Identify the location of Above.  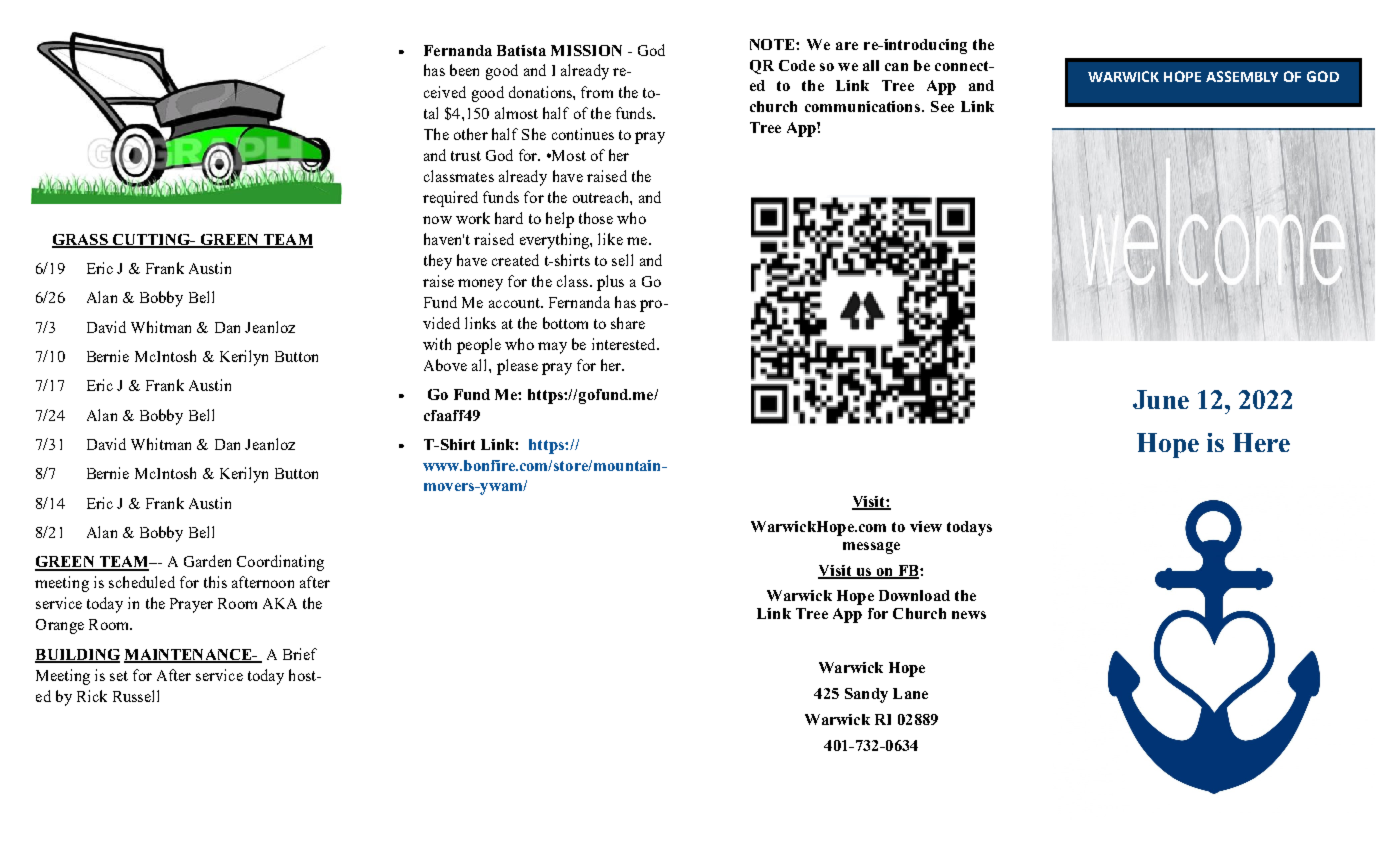
(445, 365).
